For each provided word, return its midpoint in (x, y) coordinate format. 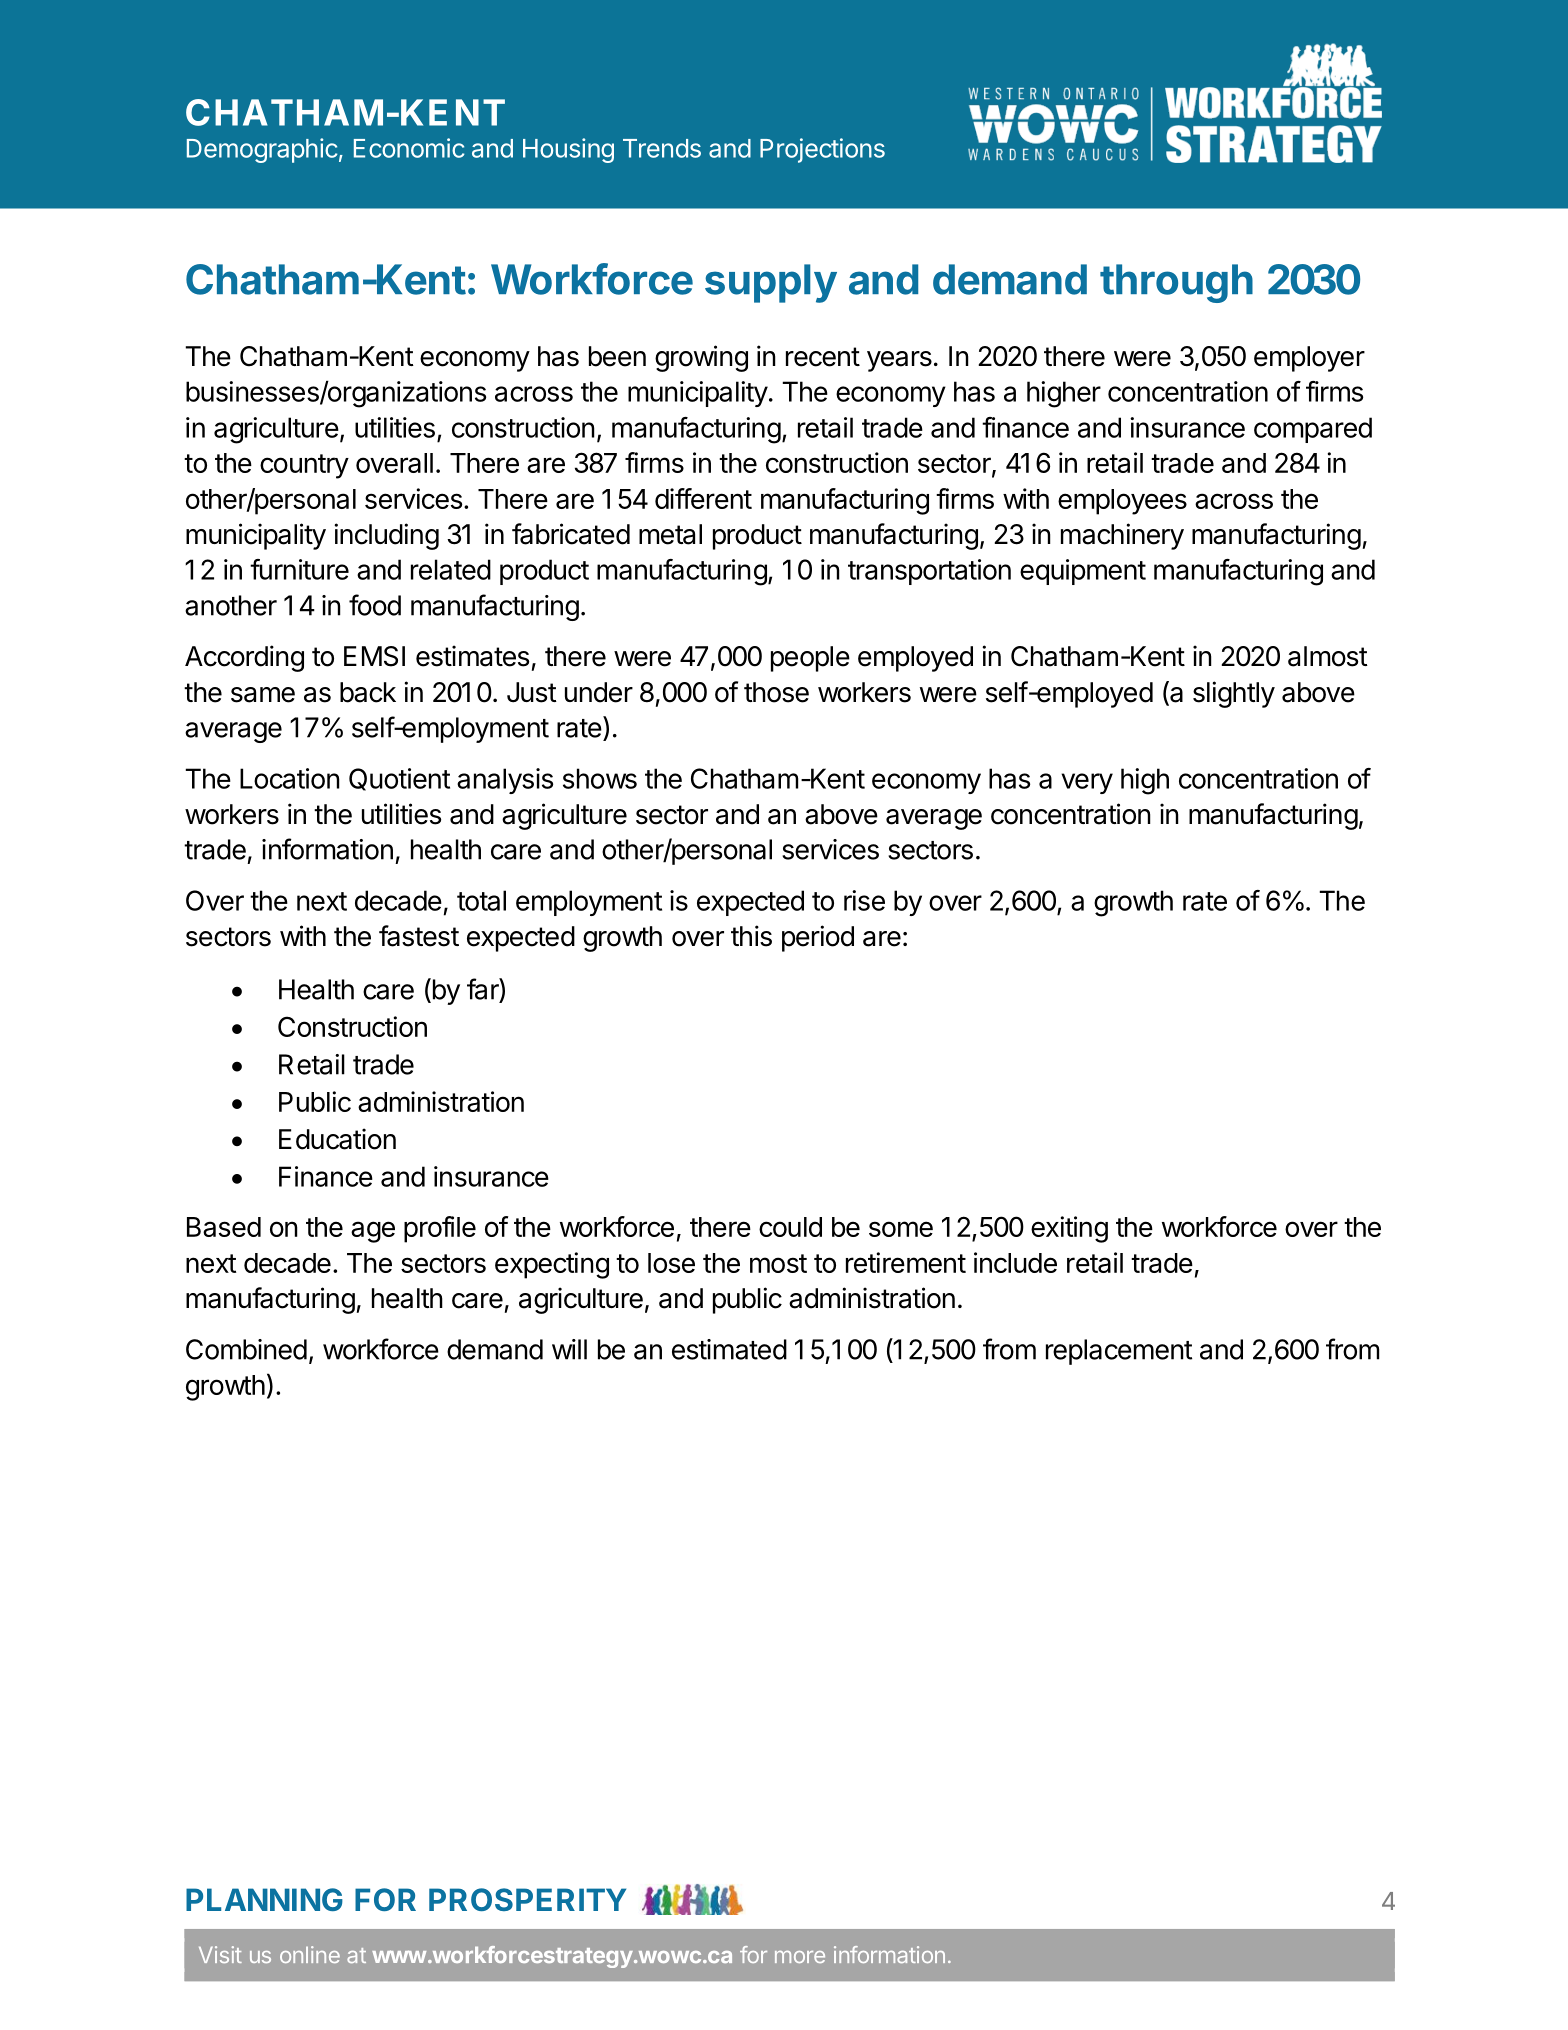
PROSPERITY (527, 1899)
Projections (822, 150)
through (1176, 283)
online (310, 1954)
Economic (409, 148)
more (800, 1957)
